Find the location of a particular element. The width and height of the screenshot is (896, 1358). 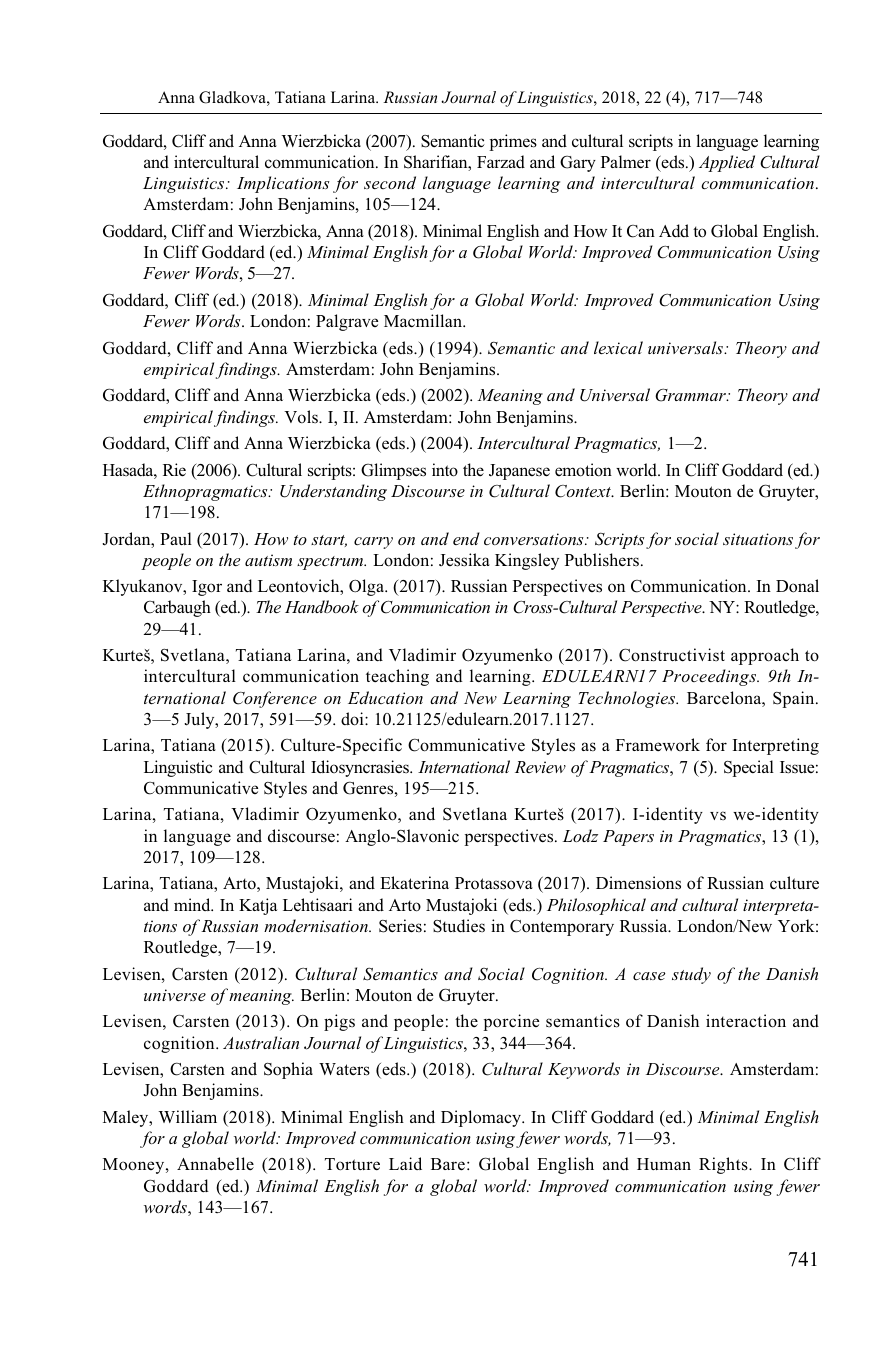

Rights is located at coordinates (724, 1165).
